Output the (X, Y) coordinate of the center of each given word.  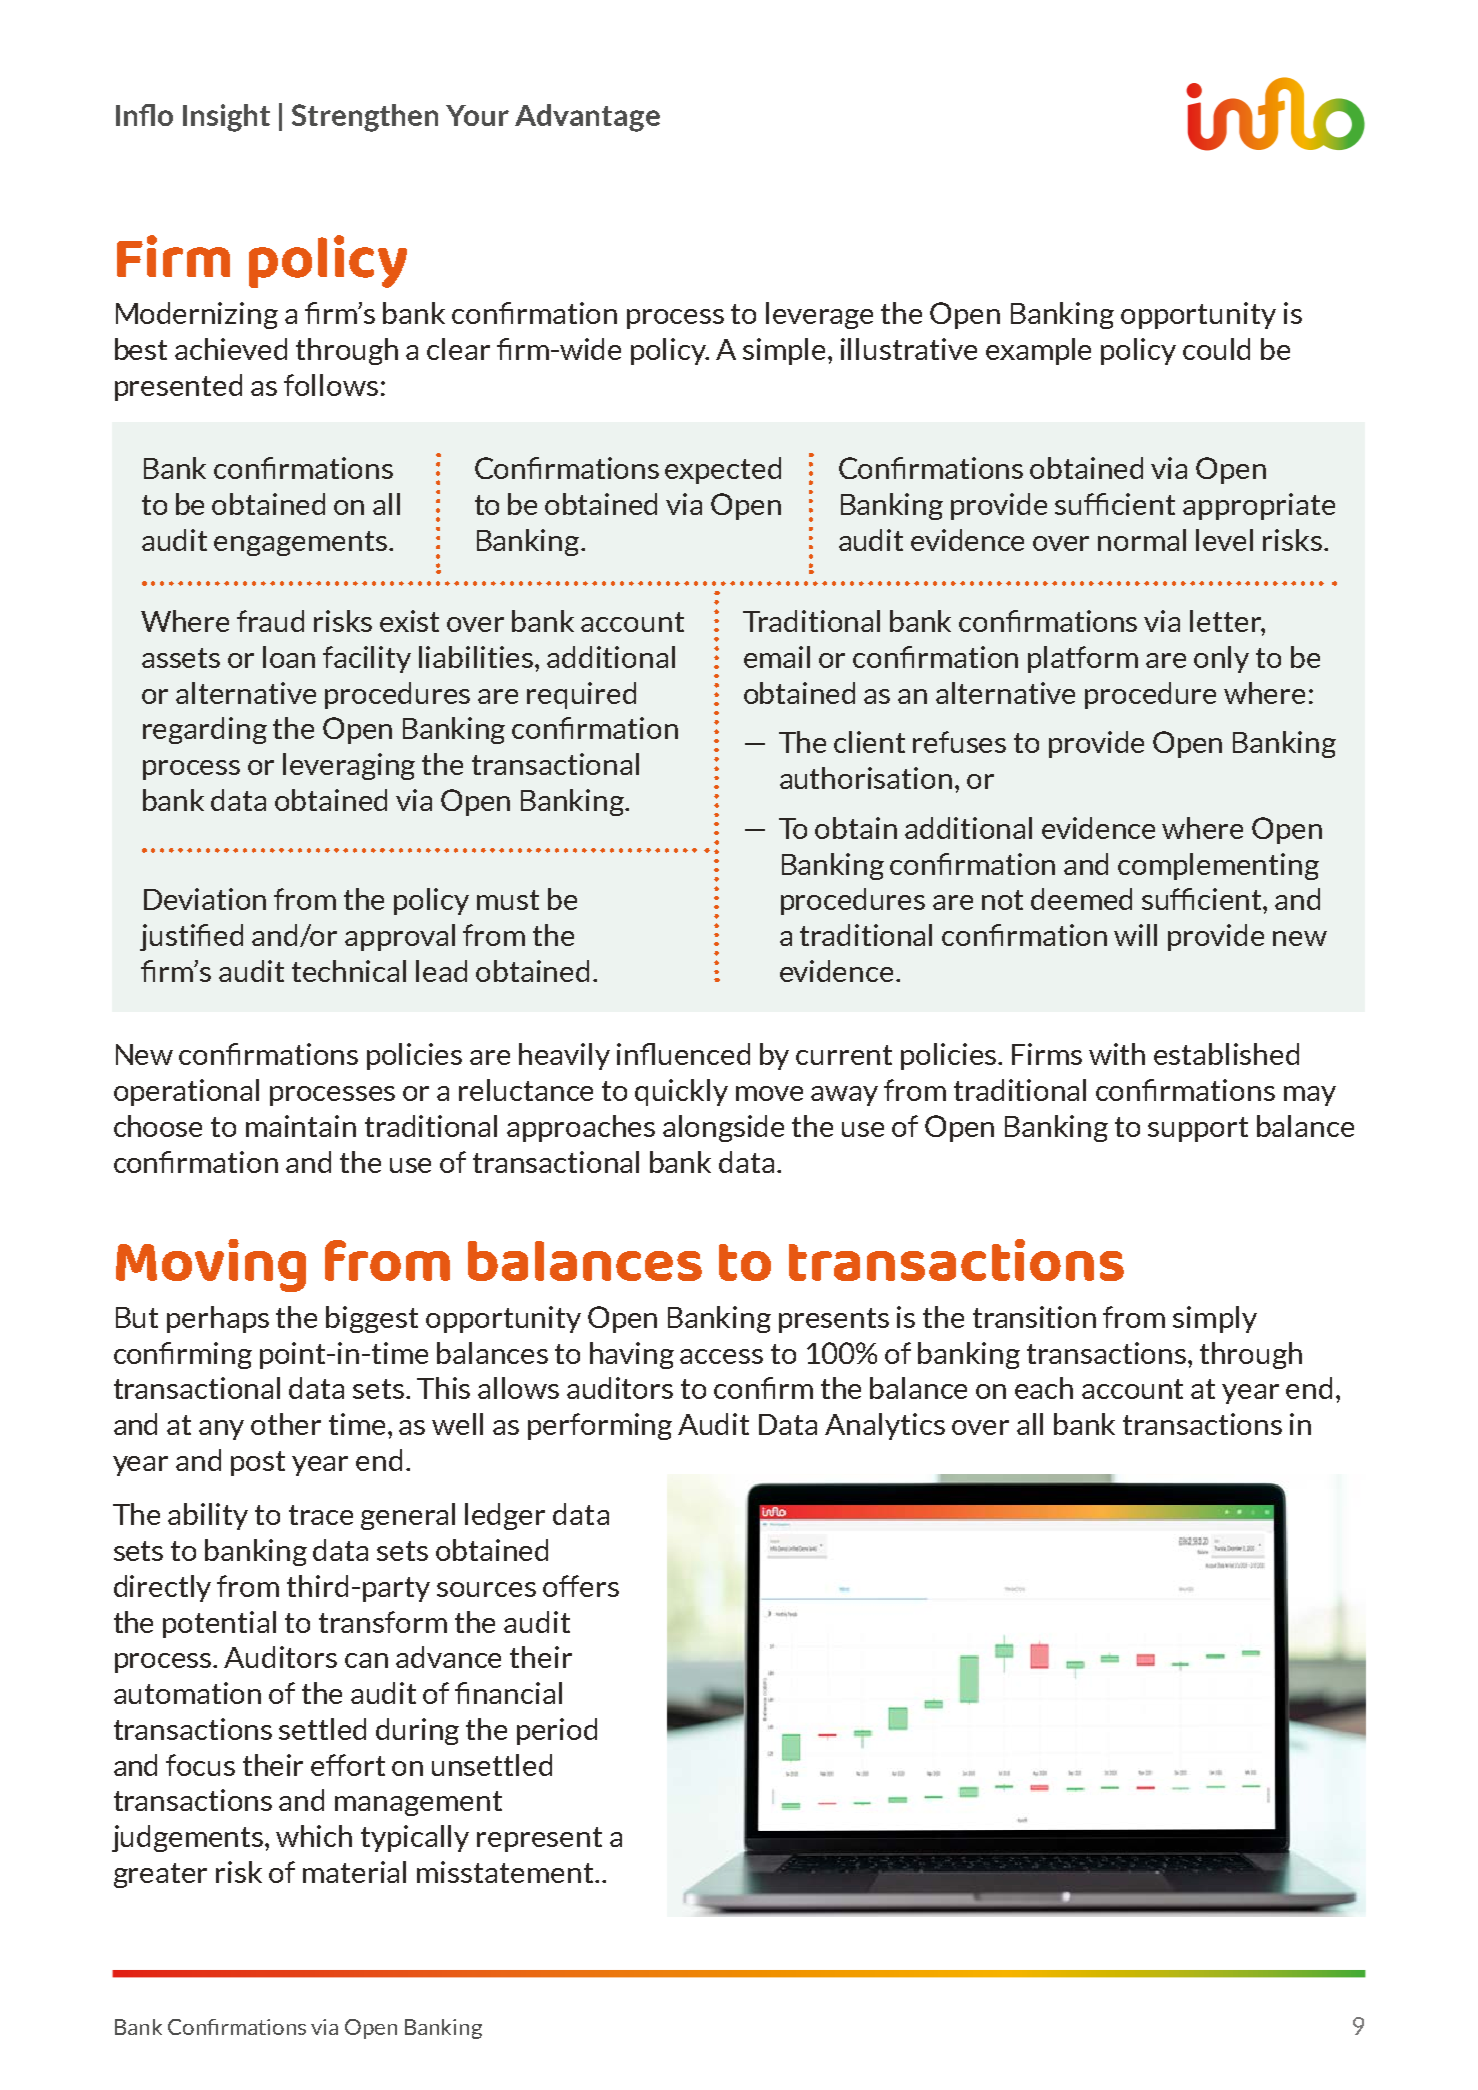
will (1135, 935)
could (1216, 349)
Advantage (587, 118)
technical (349, 971)
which (314, 1836)
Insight (226, 118)
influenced (683, 1054)
